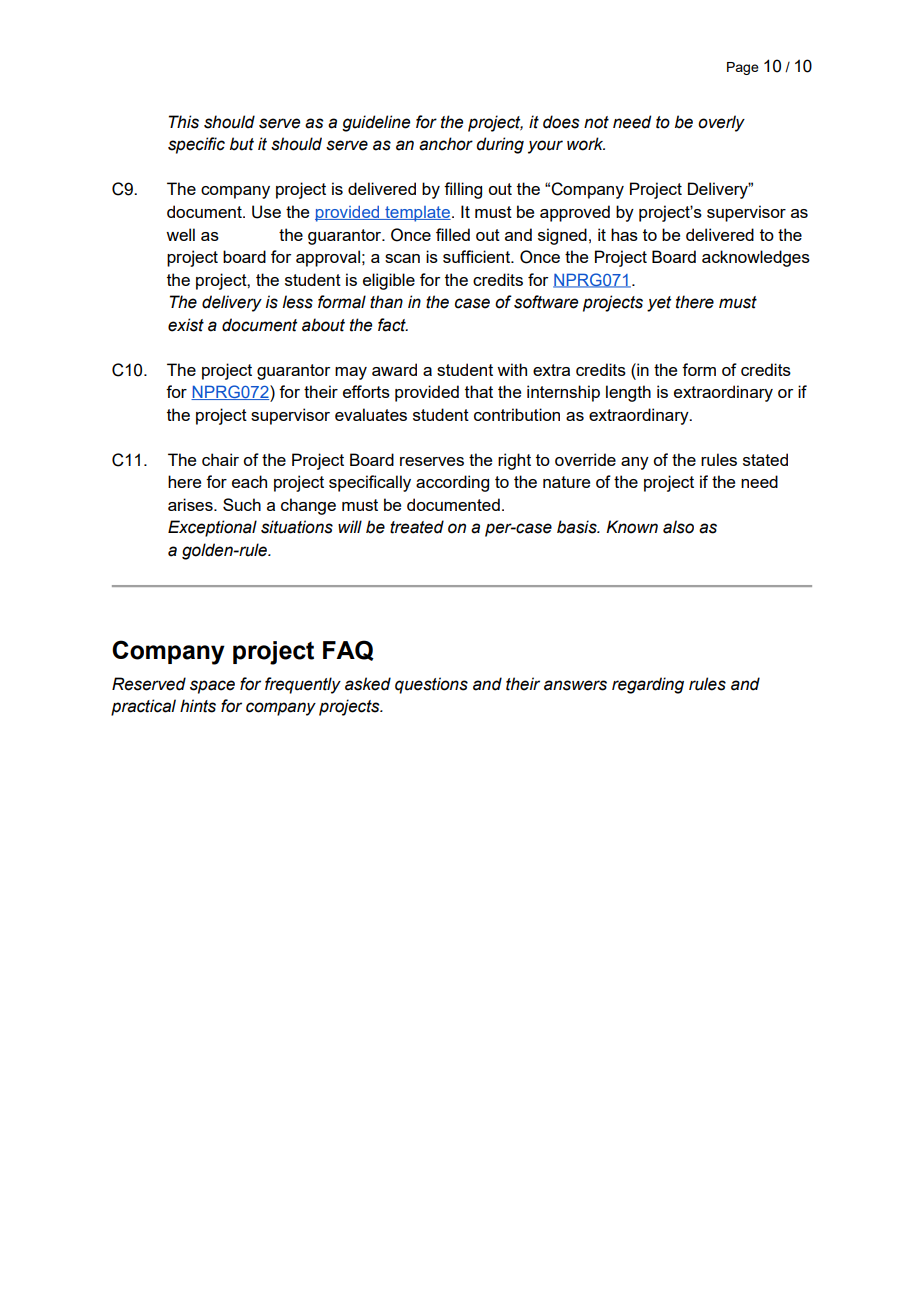 The height and width of the screenshot is (1308, 924). What do you see at coordinates (431, 685) in the screenshot?
I see `questions` at bounding box center [431, 685].
